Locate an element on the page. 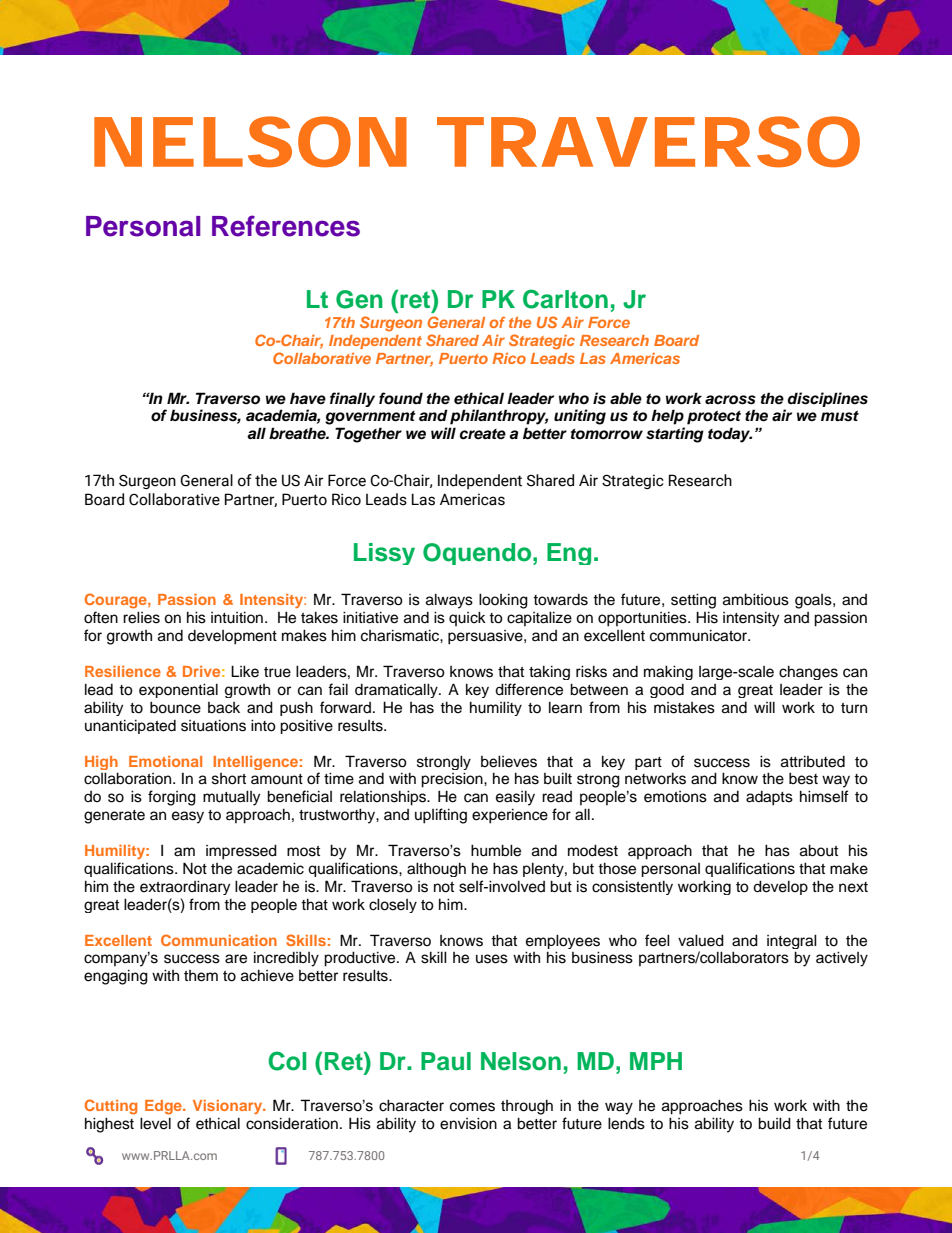 The height and width of the page is (1233, 952). References is located at coordinates (286, 226).
